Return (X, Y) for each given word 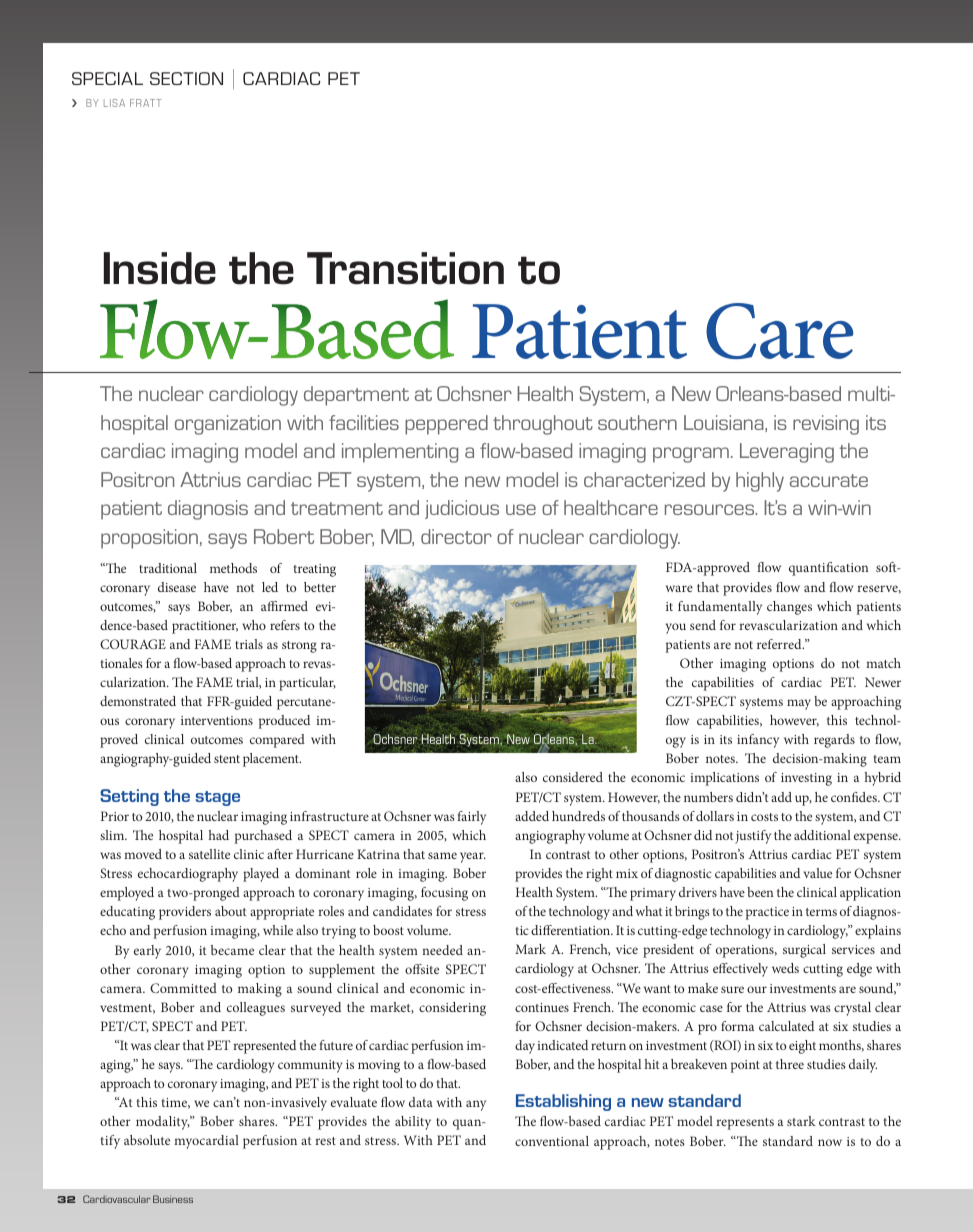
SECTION (186, 78)
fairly (471, 818)
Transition (405, 268)
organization (228, 425)
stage (218, 798)
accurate (829, 480)
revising (826, 425)
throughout (543, 425)
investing (806, 779)
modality (163, 1123)
